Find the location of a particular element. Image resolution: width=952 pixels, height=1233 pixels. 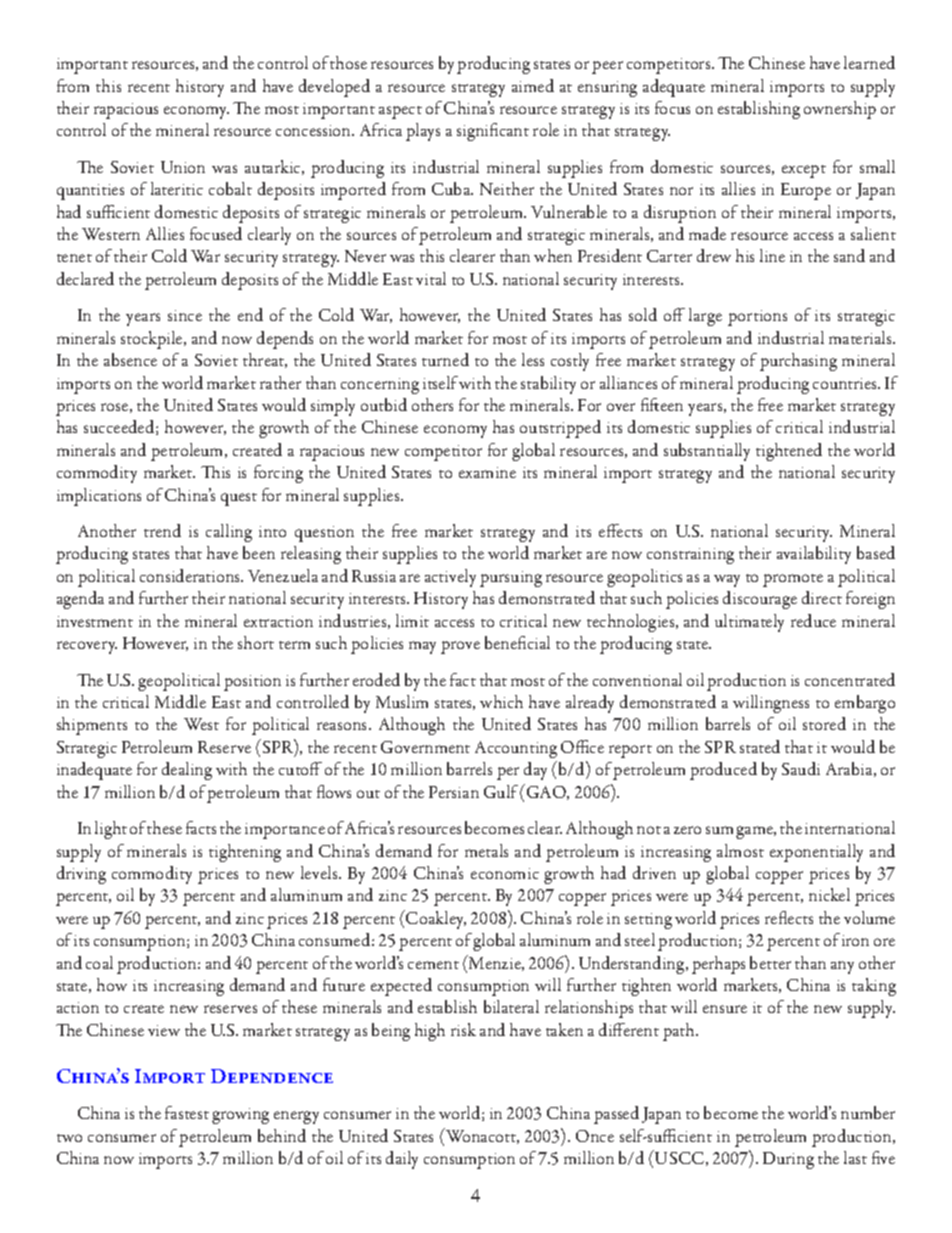

Persian is located at coordinates (454, 792).
